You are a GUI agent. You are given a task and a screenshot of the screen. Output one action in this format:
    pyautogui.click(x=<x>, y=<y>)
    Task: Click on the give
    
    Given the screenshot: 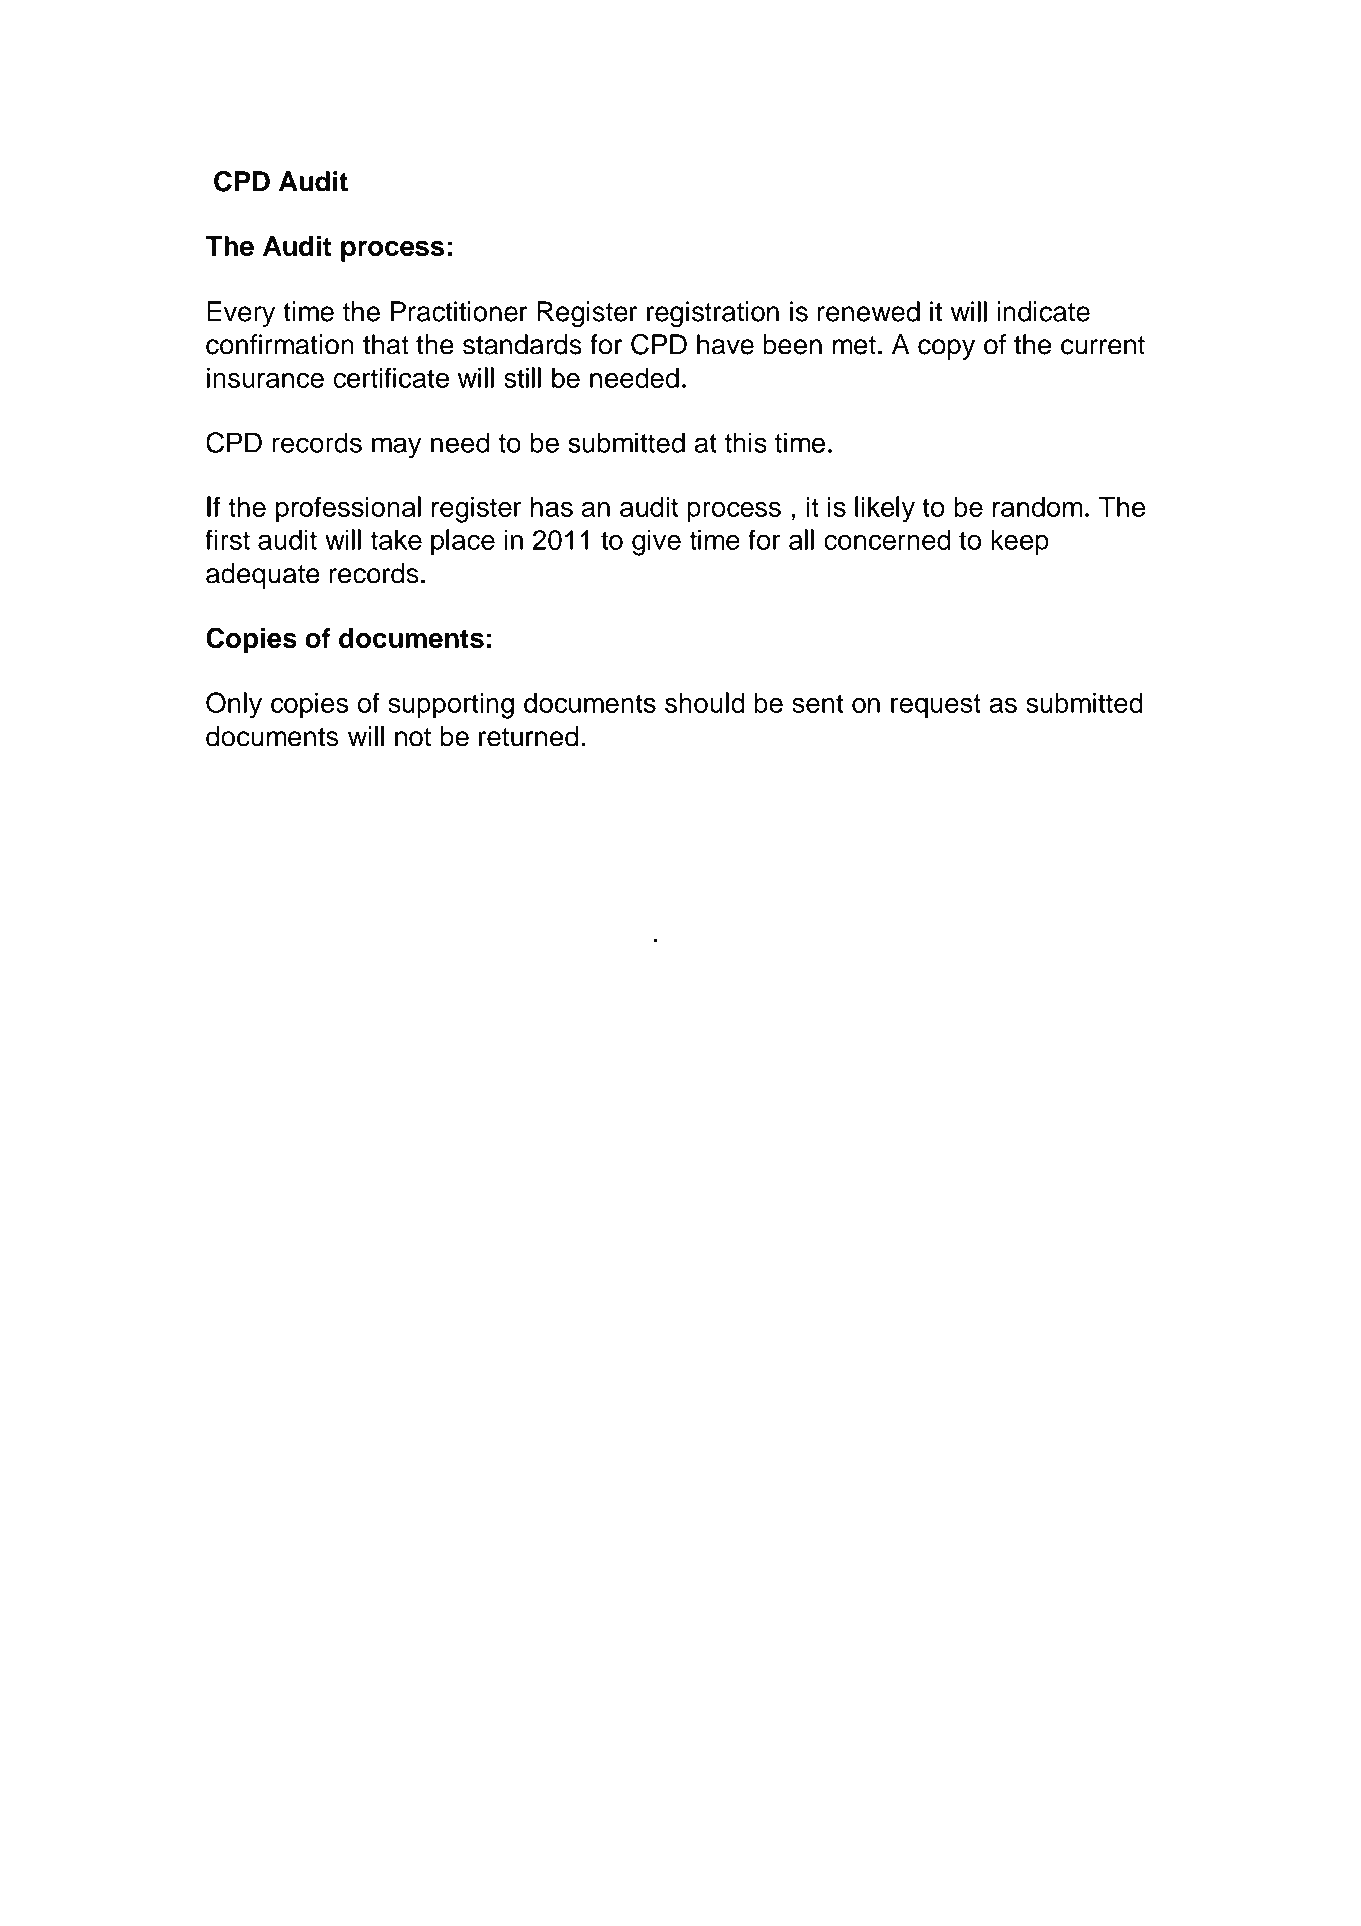 What is the action you would take?
    pyautogui.click(x=656, y=543)
